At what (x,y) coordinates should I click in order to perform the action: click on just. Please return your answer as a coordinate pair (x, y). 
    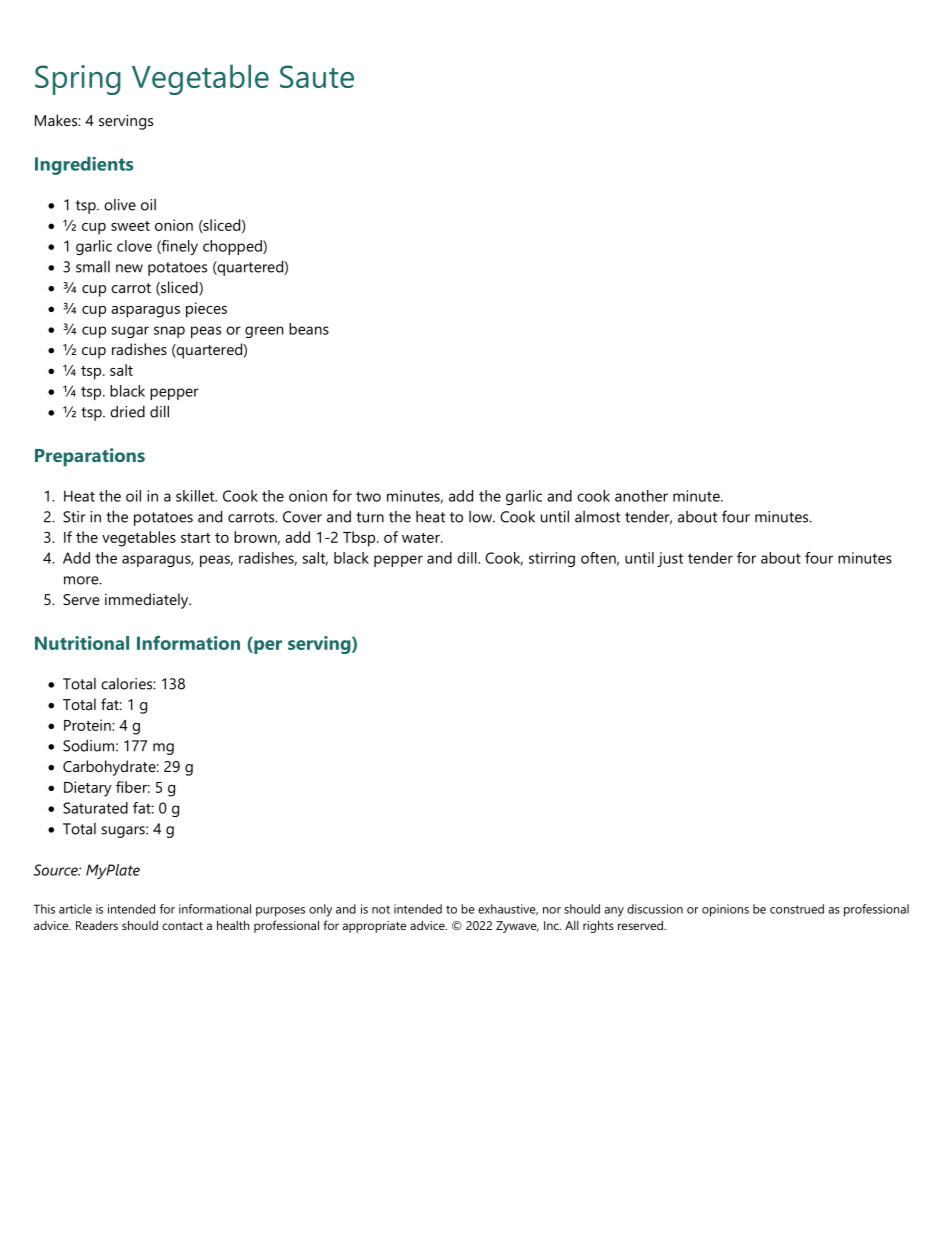
    Looking at the image, I should click on (670, 559).
